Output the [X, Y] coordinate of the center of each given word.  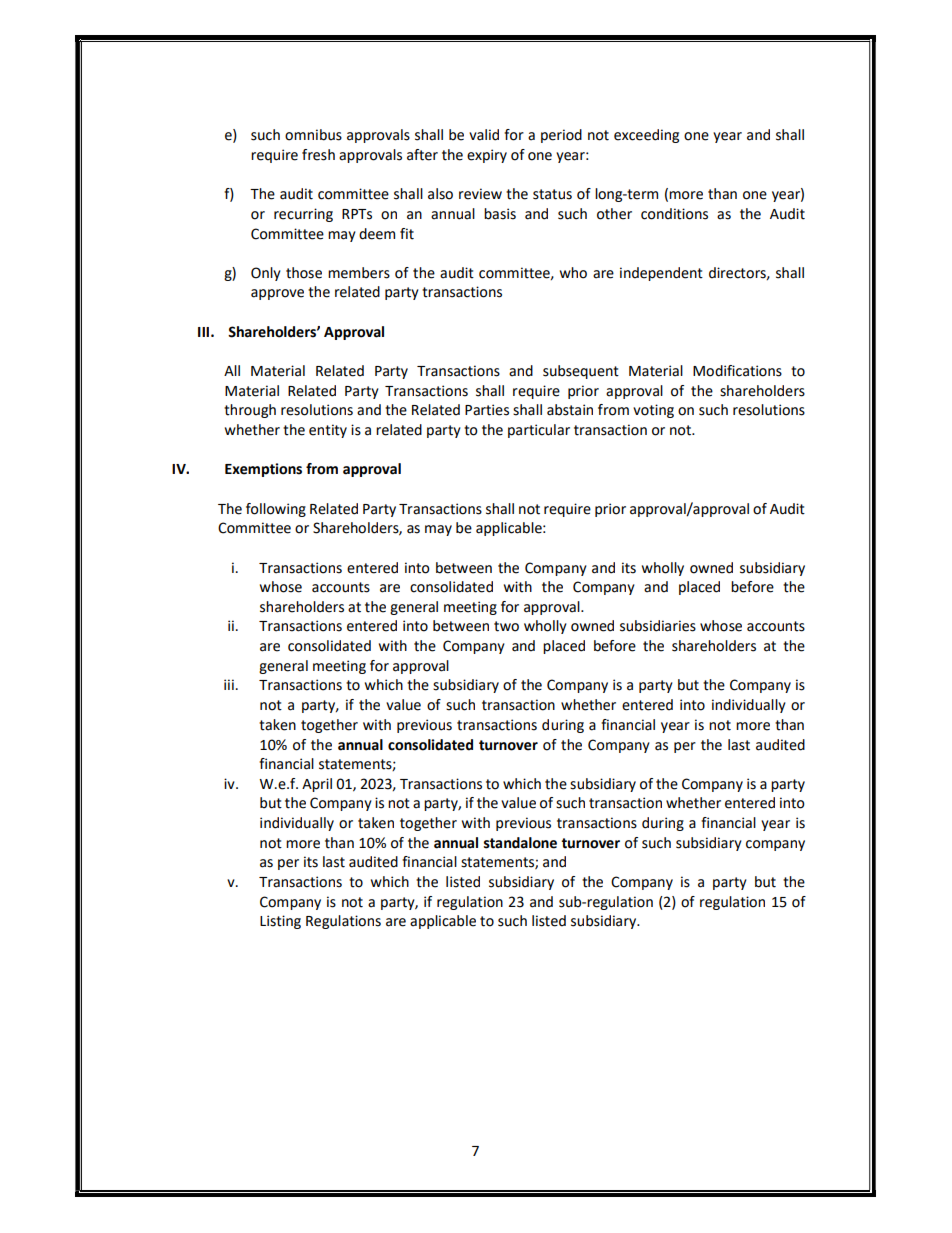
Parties [487, 410]
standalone [520, 843]
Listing [280, 922]
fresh [318, 155]
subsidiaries [658, 626]
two [506, 626]
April [317, 785]
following [276, 510]
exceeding [646, 136]
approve [277, 294]
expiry [487, 156]
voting [653, 411]
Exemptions [263, 470]
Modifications [737, 371]
